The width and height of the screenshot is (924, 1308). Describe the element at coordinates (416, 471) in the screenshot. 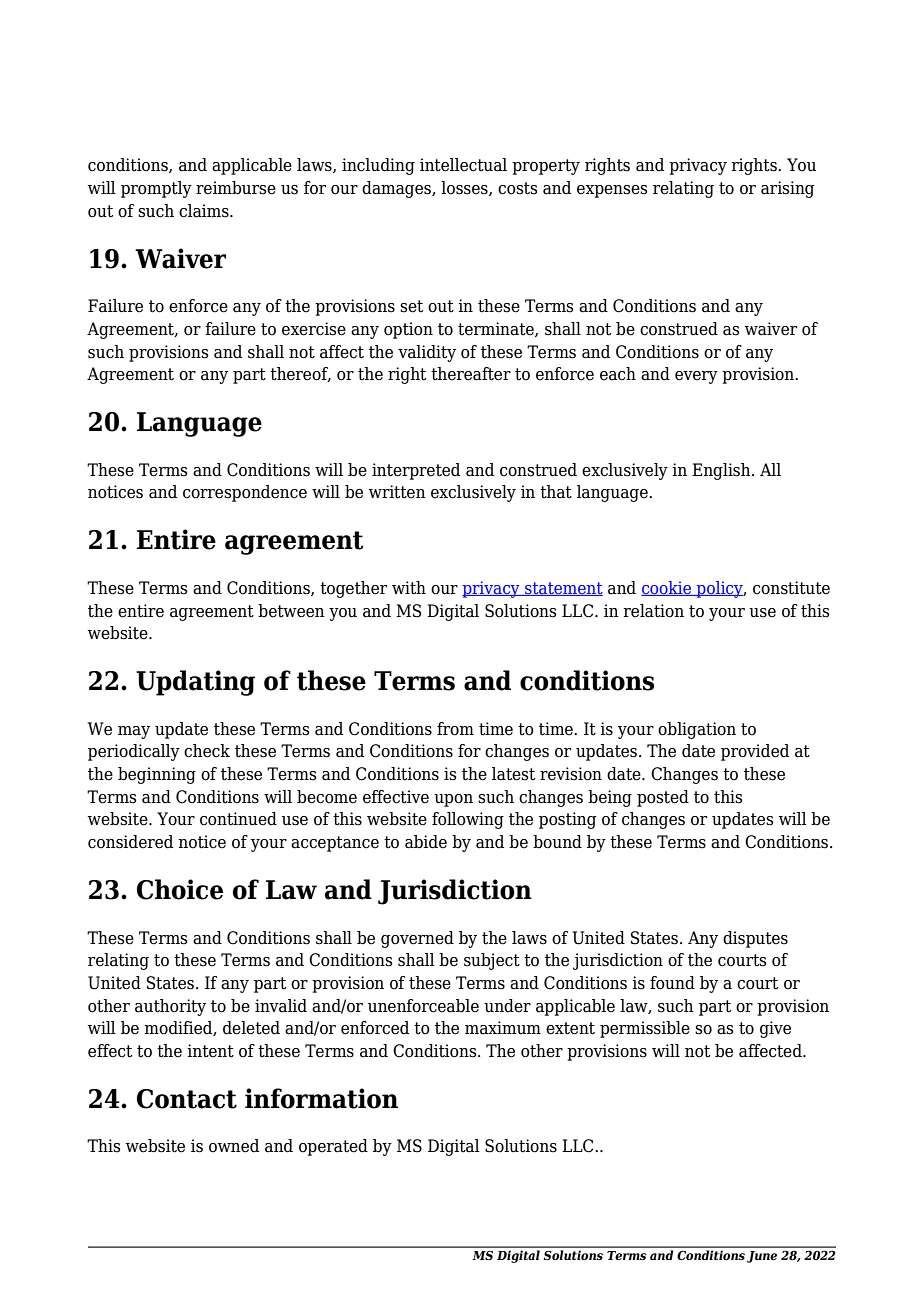

I see `interpreted` at that location.
